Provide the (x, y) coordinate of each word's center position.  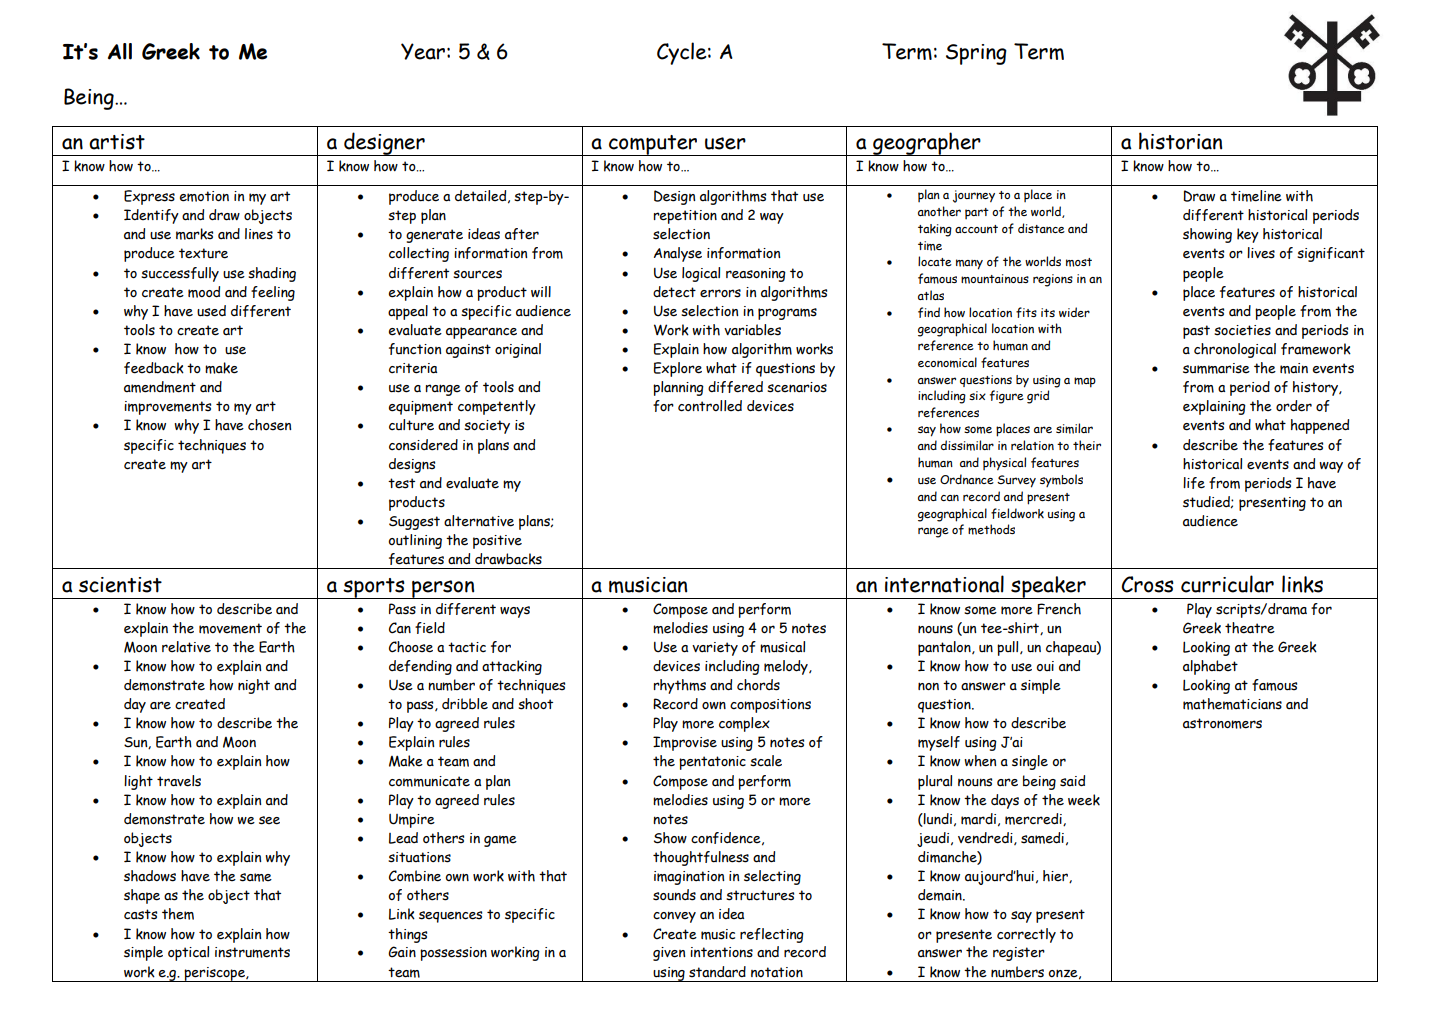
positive (497, 542)
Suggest (414, 523)
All (120, 51)
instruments (252, 952)
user (725, 143)
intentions (721, 952)
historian (1180, 141)
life (1194, 483)
